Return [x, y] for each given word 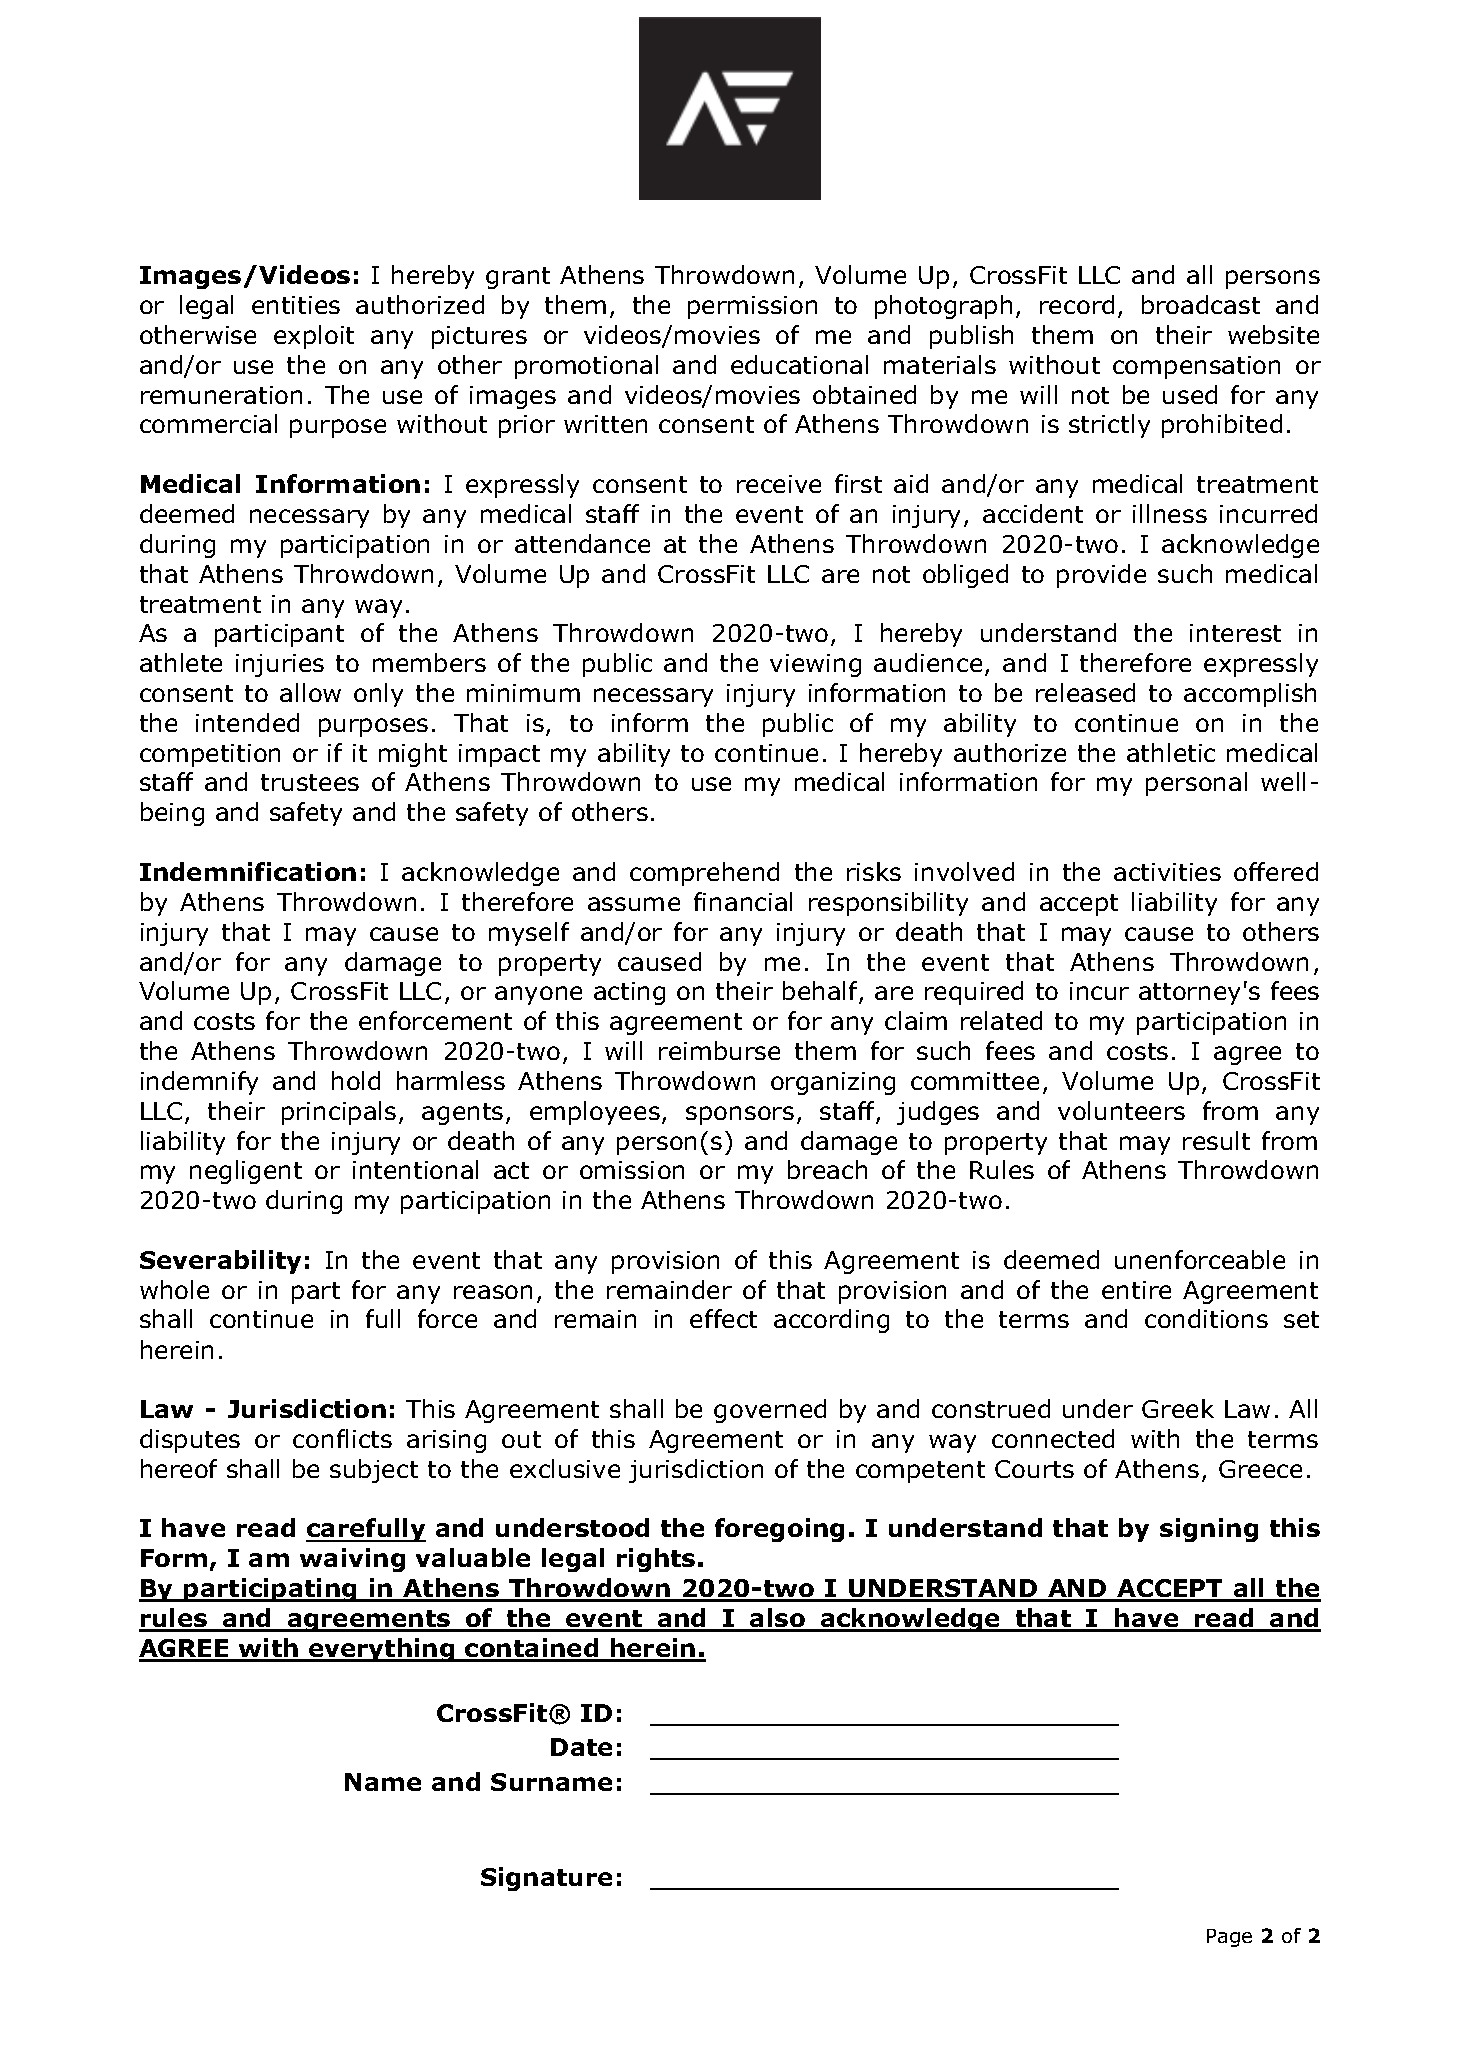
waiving [352, 1560]
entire [1136, 1290]
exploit [314, 337]
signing [1209, 1530]
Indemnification [248, 871]
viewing [815, 665]
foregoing [779, 1530]
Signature [546, 1879]
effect [723, 1318]
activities [1167, 872]
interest [1235, 633]
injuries [280, 665]
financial [743, 901]
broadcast [1201, 304]
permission [752, 307]
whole [174, 1289]
